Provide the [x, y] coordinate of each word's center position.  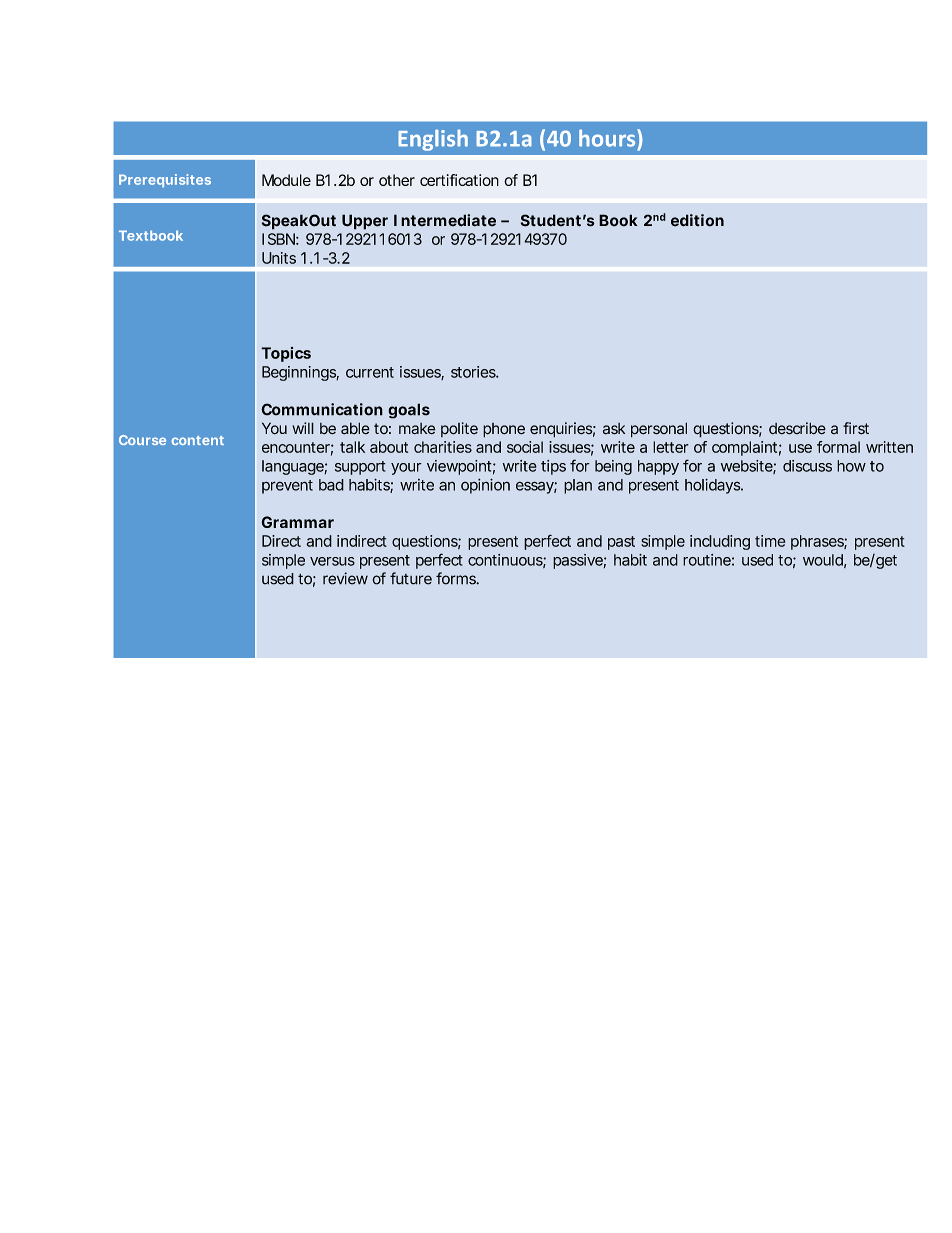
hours [608, 138]
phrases [819, 542]
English [433, 140]
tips [553, 467]
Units [279, 258]
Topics [286, 354]
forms [457, 578]
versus [332, 561]
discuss [807, 466]
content [197, 440]
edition [697, 220]
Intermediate [445, 220]
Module [286, 180]
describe [797, 428]
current [370, 372]
